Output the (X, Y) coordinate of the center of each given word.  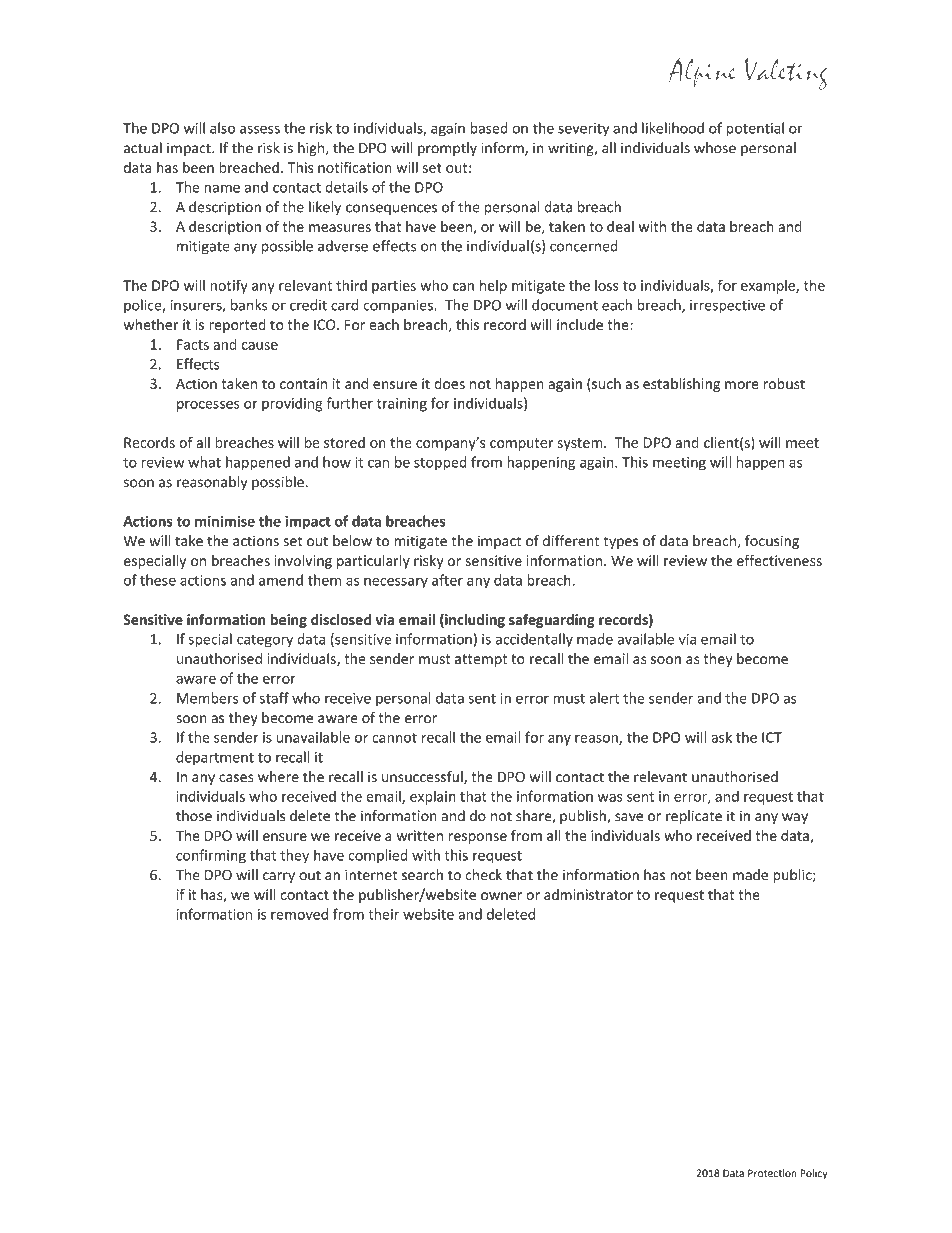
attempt (481, 660)
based (489, 128)
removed (299, 914)
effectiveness (779, 560)
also (222, 128)
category (265, 641)
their (383, 914)
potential (755, 129)
